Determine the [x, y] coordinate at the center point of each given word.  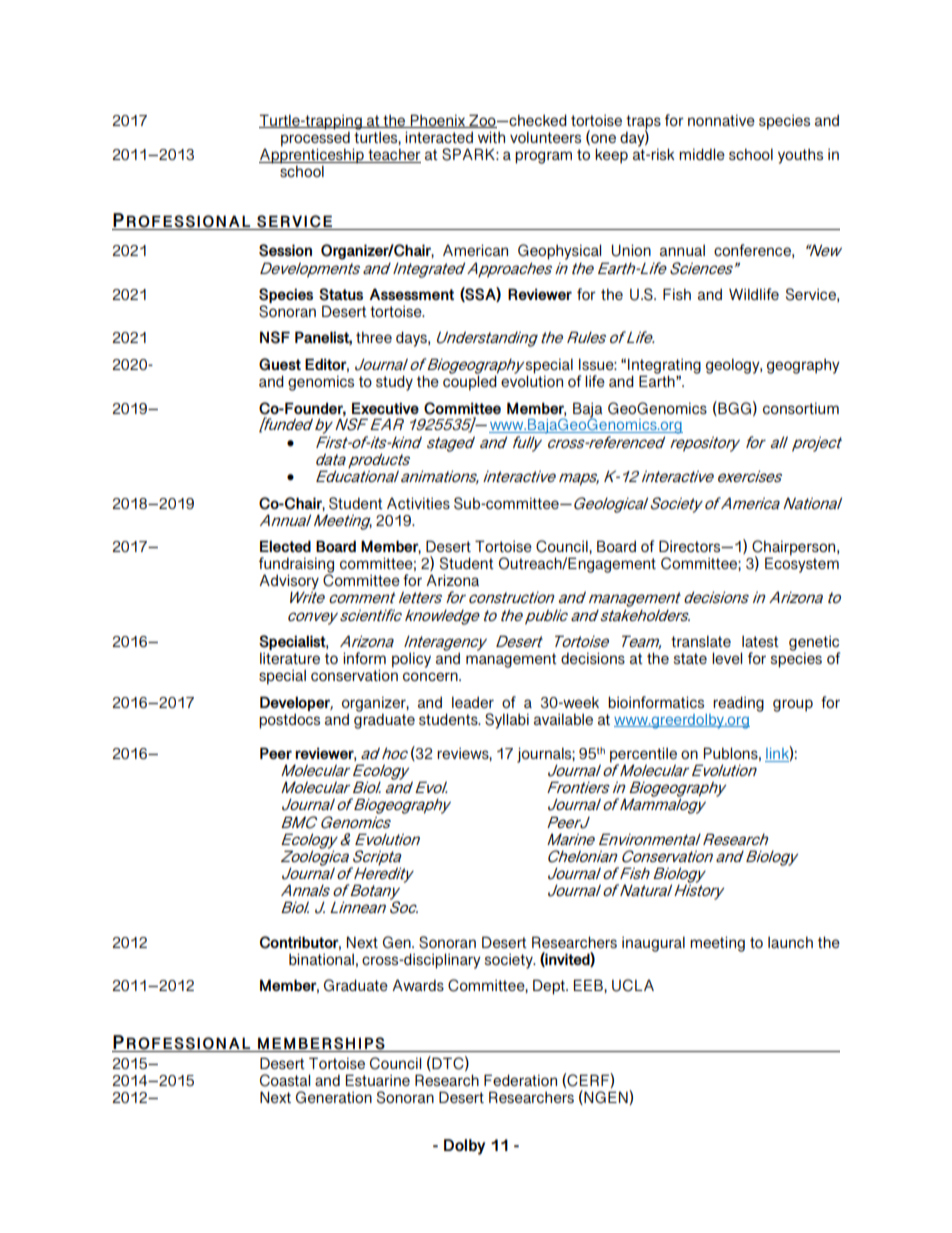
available [563, 719]
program [543, 157]
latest [760, 641]
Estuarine [378, 1080]
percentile [643, 756]
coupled [470, 382]
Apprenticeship [312, 157]
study [394, 383]
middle [702, 154]
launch [790, 942]
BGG [733, 408]
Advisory [289, 583]
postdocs [289, 721]
